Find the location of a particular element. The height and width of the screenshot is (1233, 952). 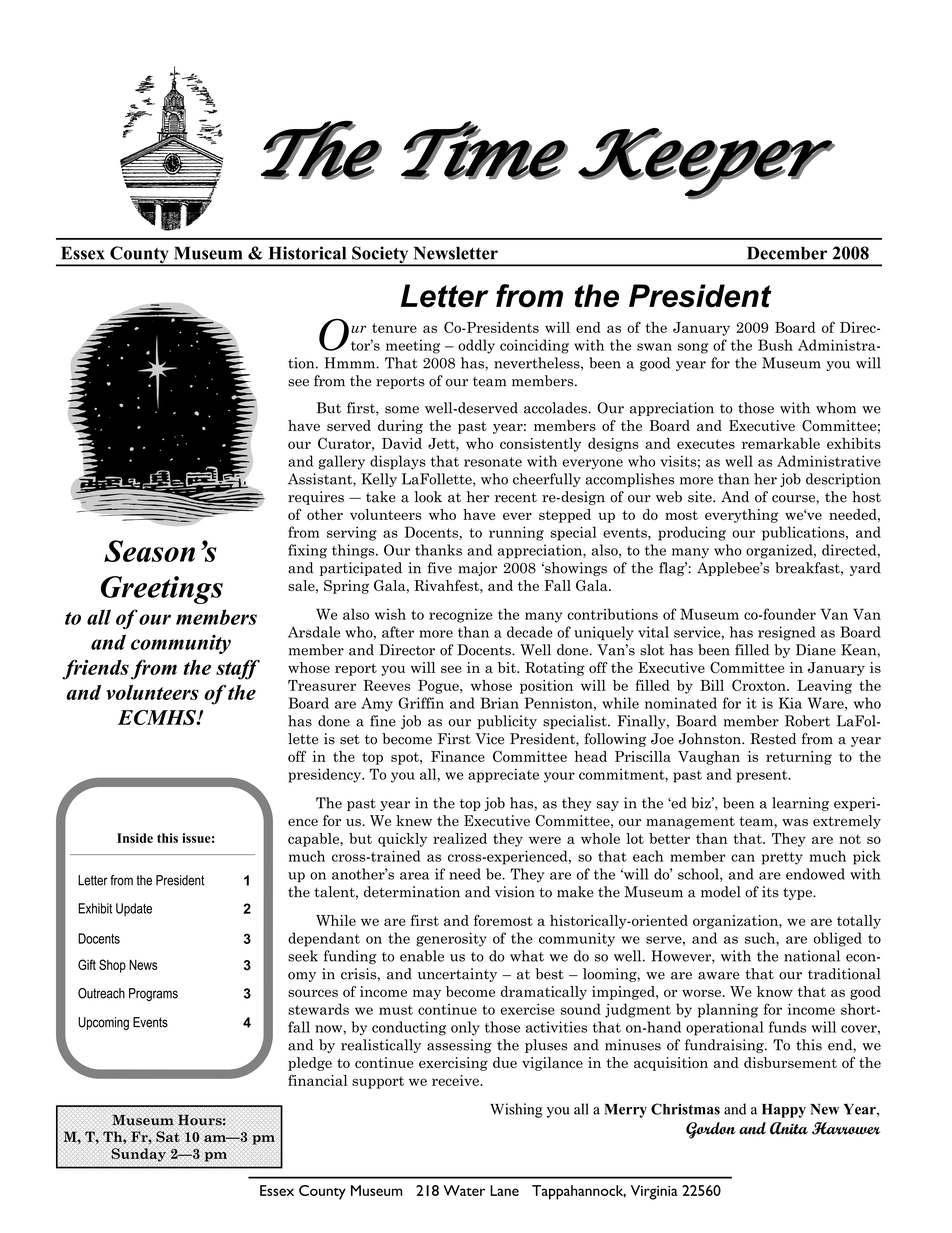

oddly is located at coordinates (476, 346).
